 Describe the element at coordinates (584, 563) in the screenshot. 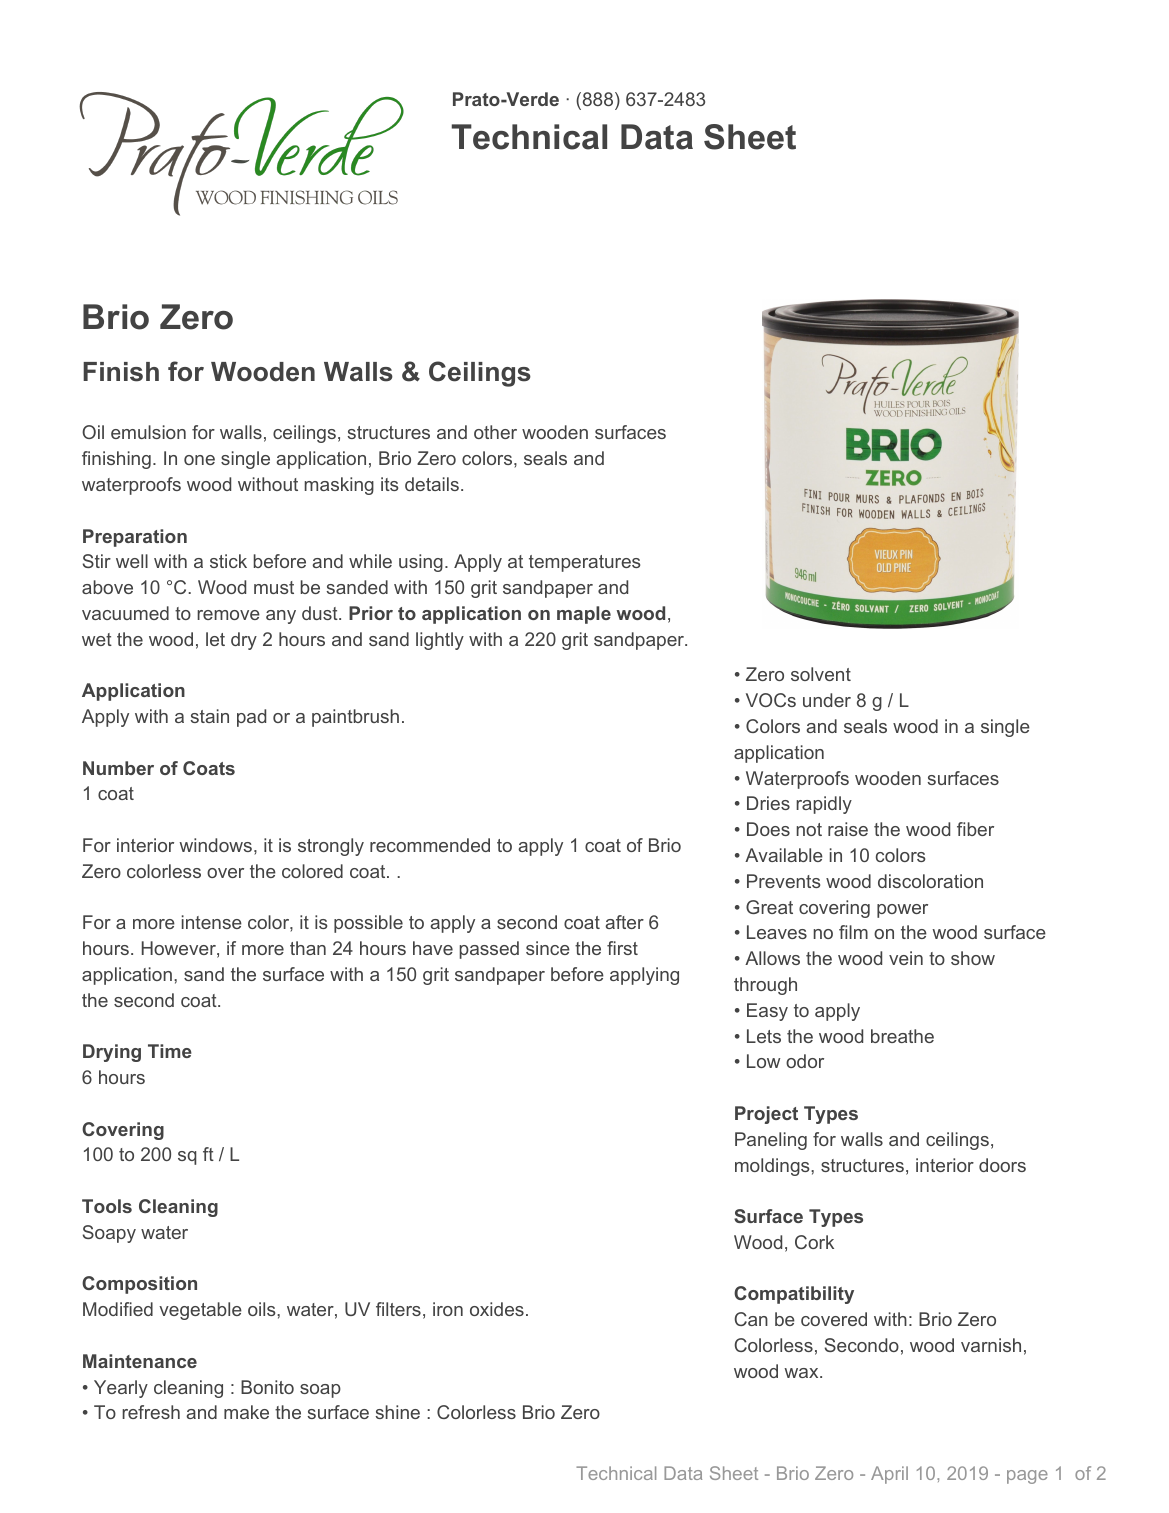

I see `temperatures` at that location.
